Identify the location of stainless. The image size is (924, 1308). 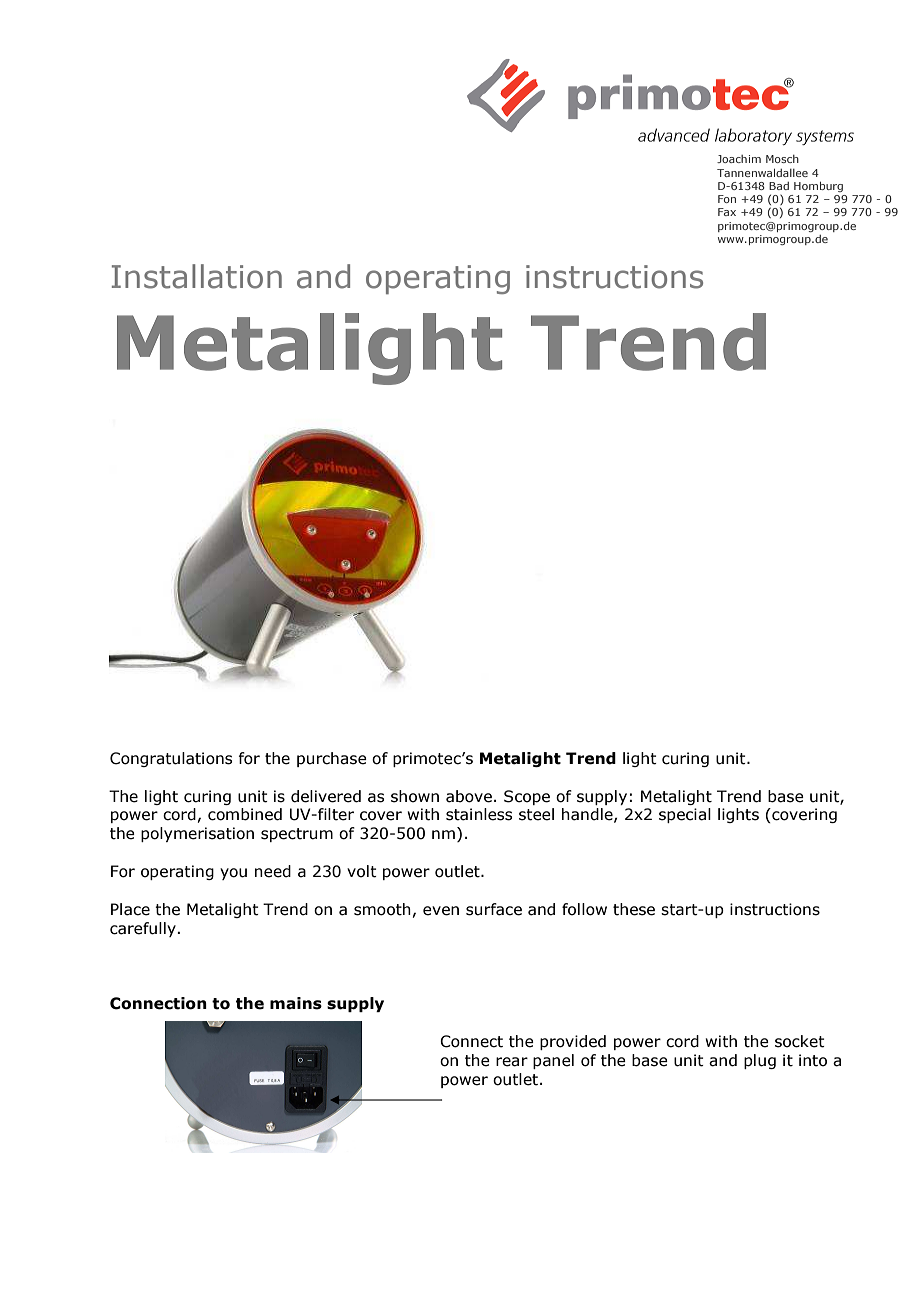
(479, 814).
